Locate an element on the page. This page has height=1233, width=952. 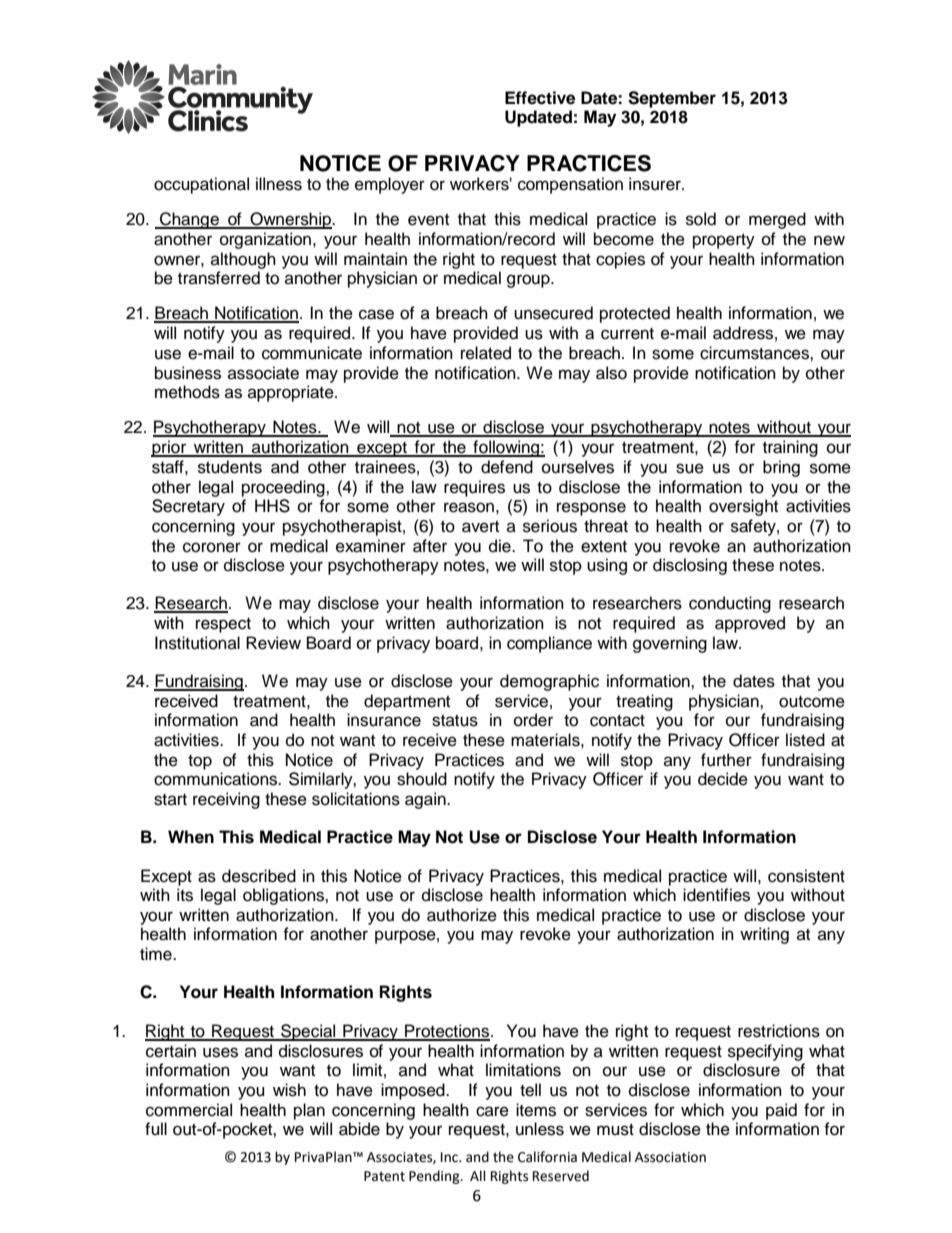
methods is located at coordinates (187, 392).
